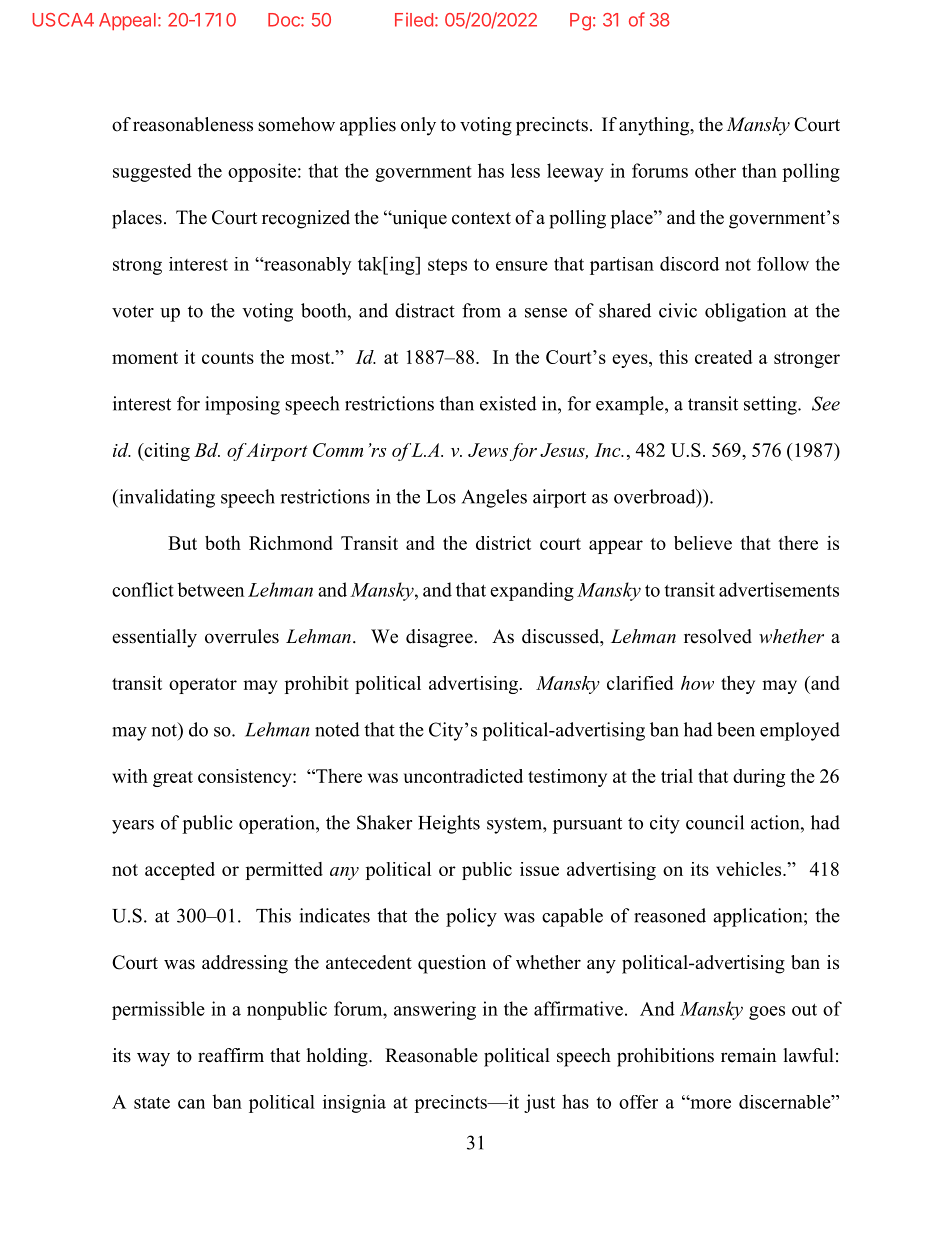  Describe the element at coordinates (127, 21) in the screenshot. I see `Appeal` at that location.
